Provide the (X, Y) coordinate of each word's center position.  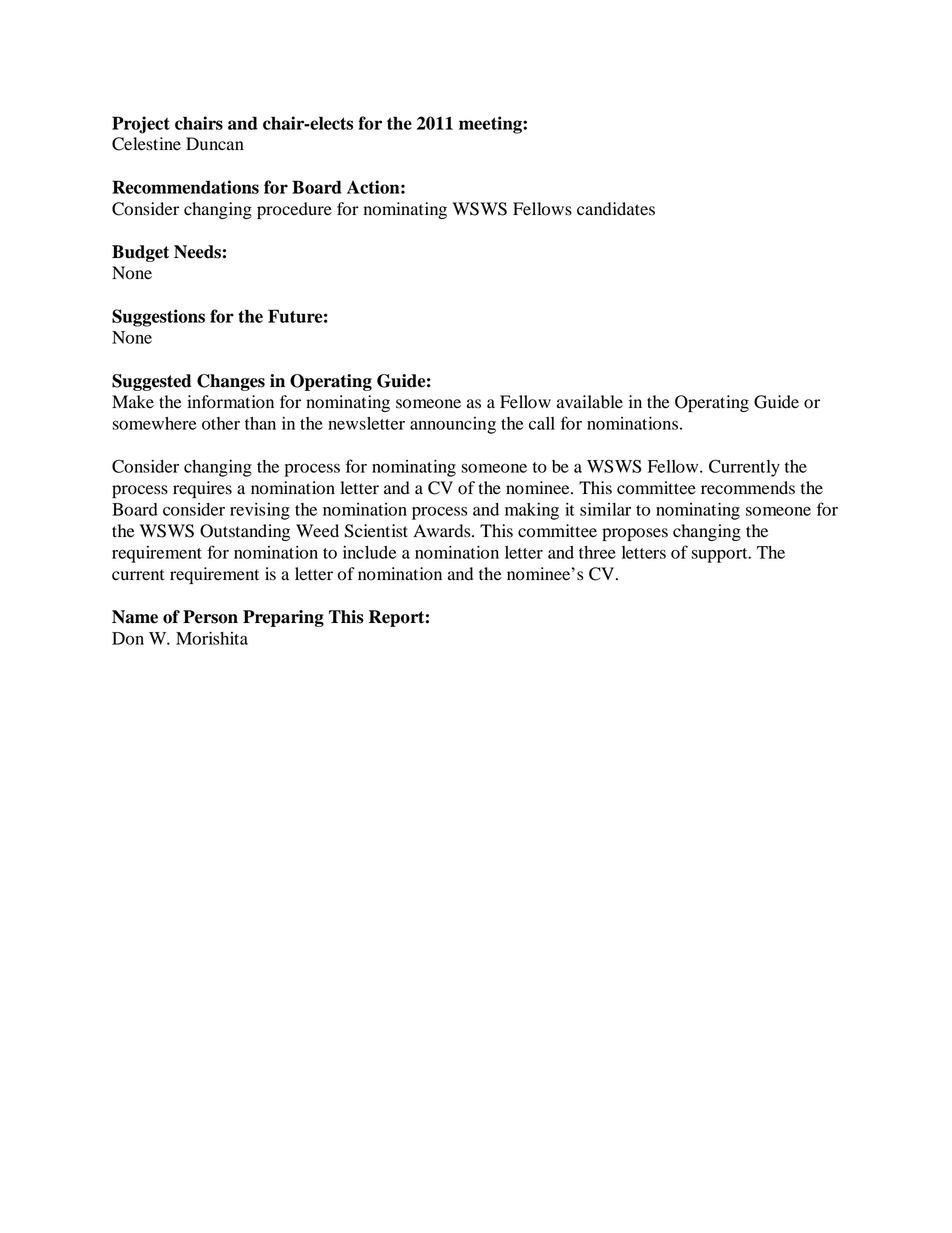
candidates (616, 209)
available (590, 402)
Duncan (215, 143)
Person (210, 617)
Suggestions (158, 318)
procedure (294, 210)
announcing (453, 425)
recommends (748, 488)
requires (202, 489)
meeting (491, 125)
